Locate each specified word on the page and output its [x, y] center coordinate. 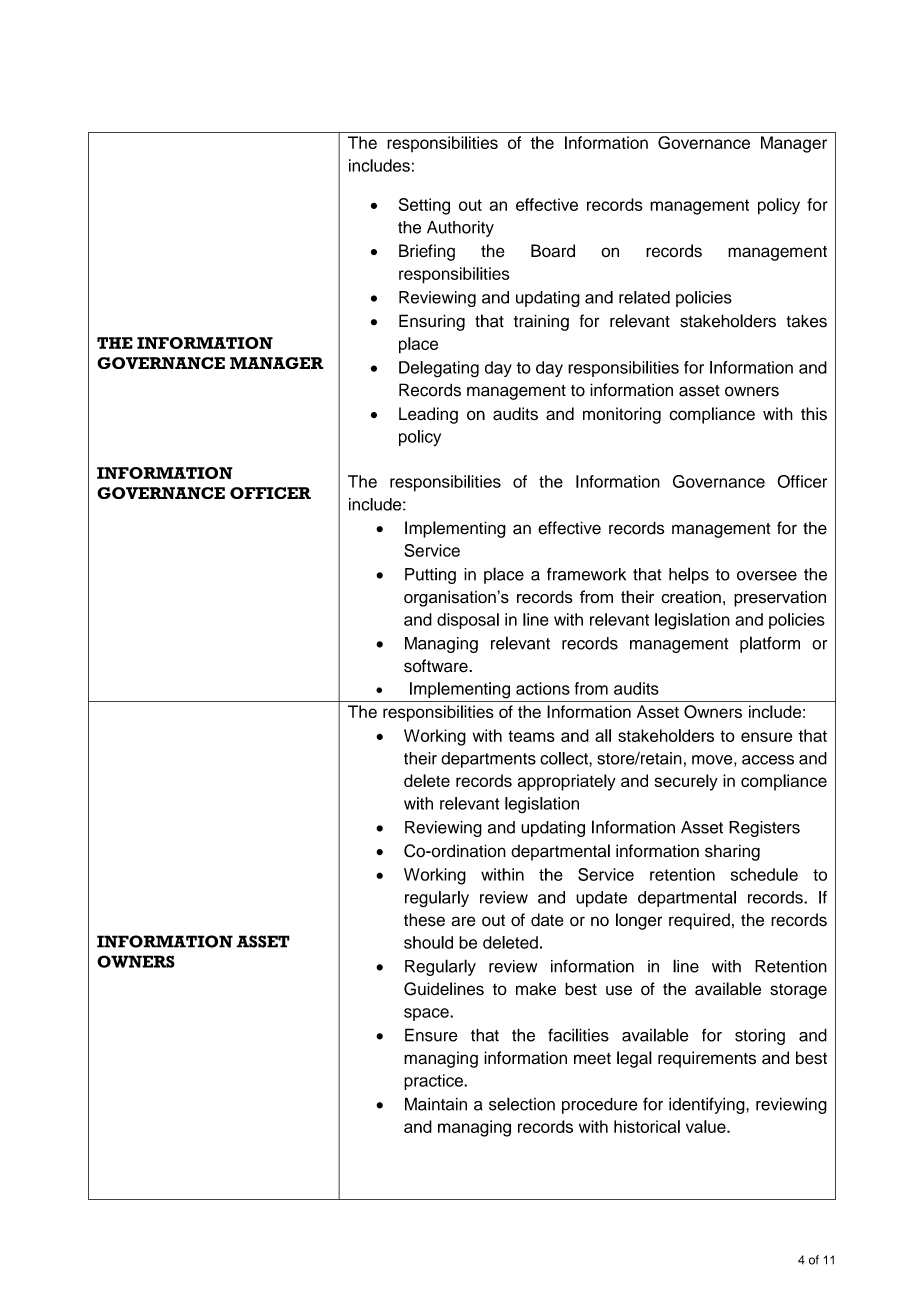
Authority [460, 229]
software [437, 666]
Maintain [436, 1104]
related [644, 297]
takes [807, 321]
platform [770, 644]
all [603, 735]
